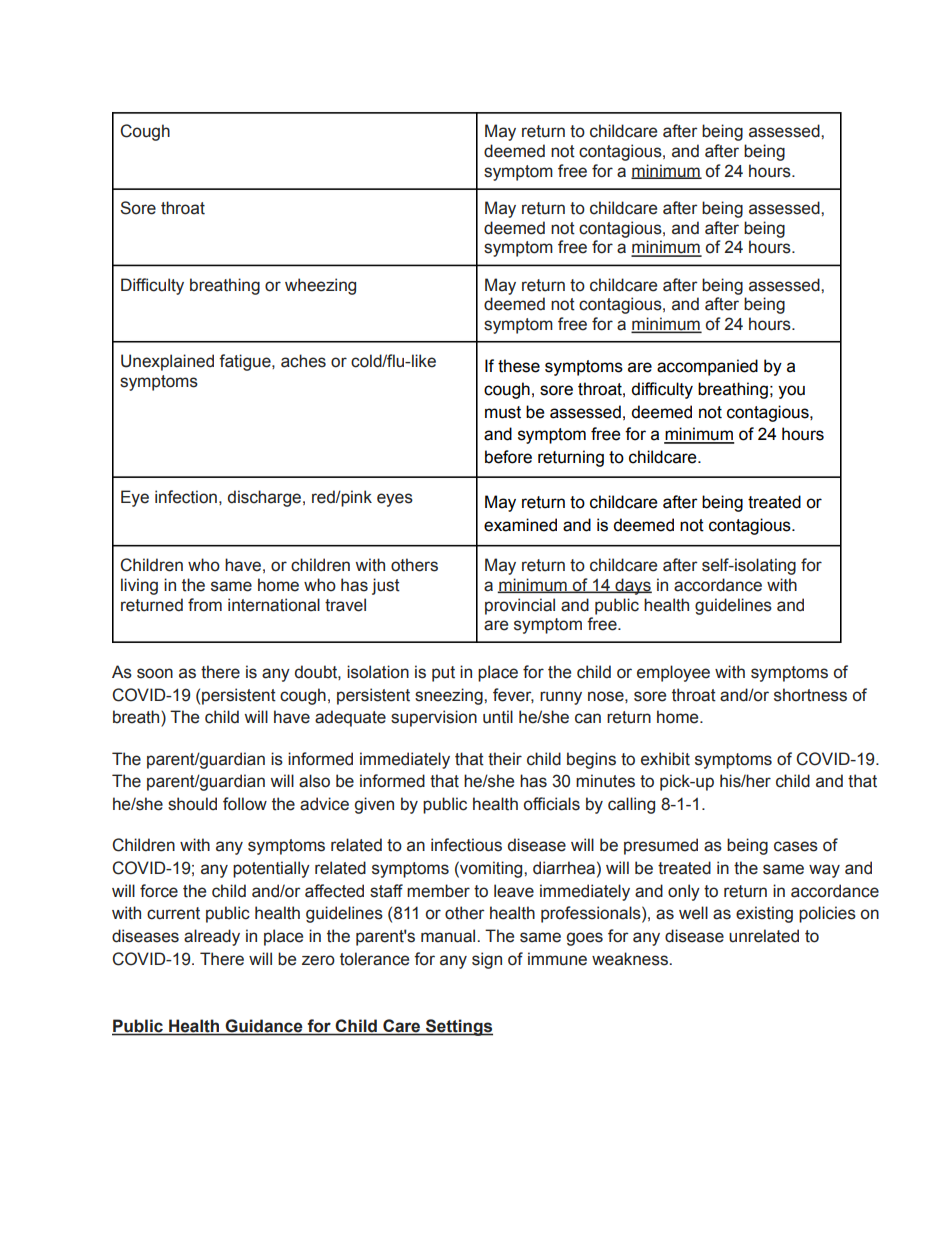  I want to click on soon, so click(155, 673).
